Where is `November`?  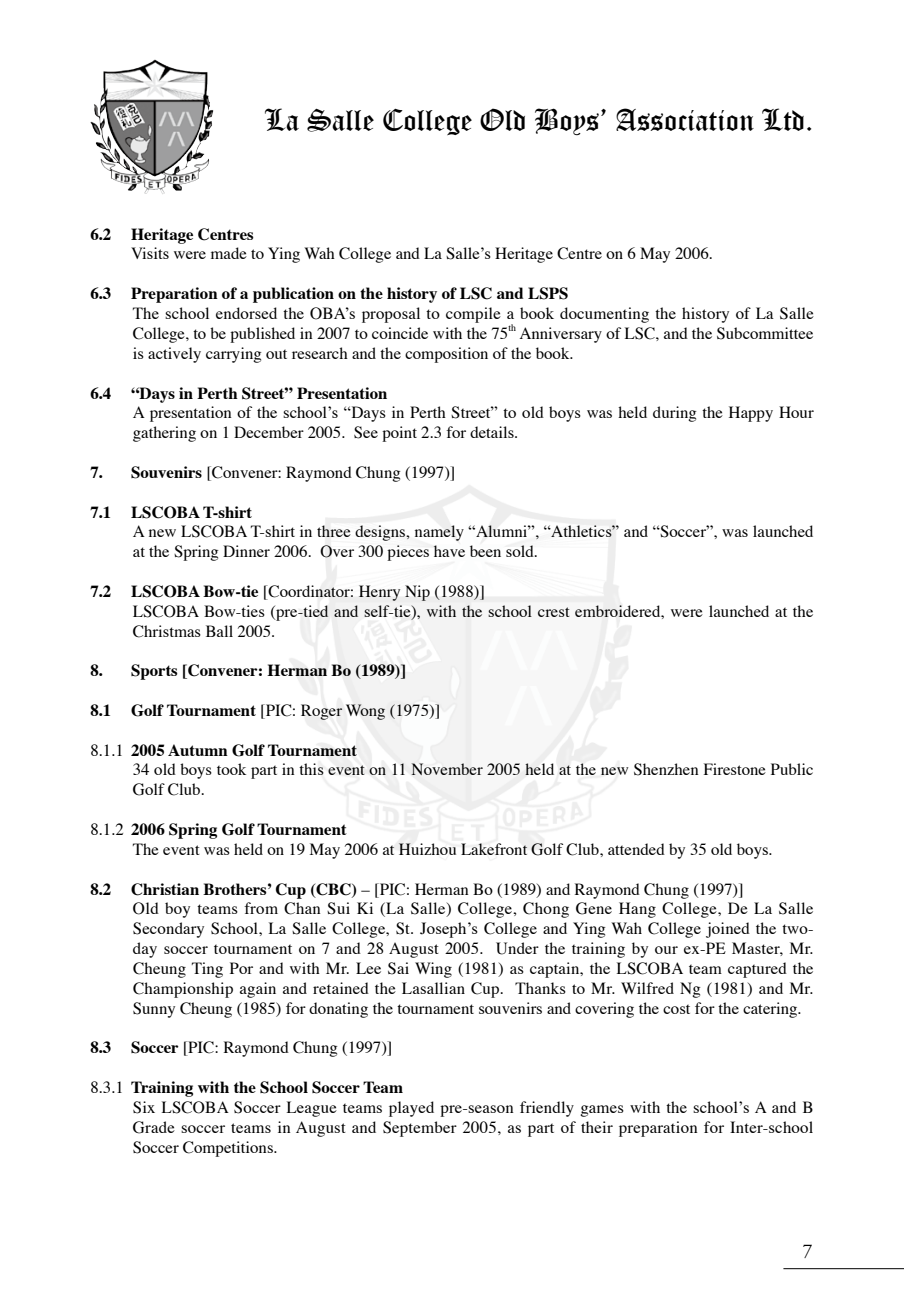
November is located at coordinates (447, 769).
